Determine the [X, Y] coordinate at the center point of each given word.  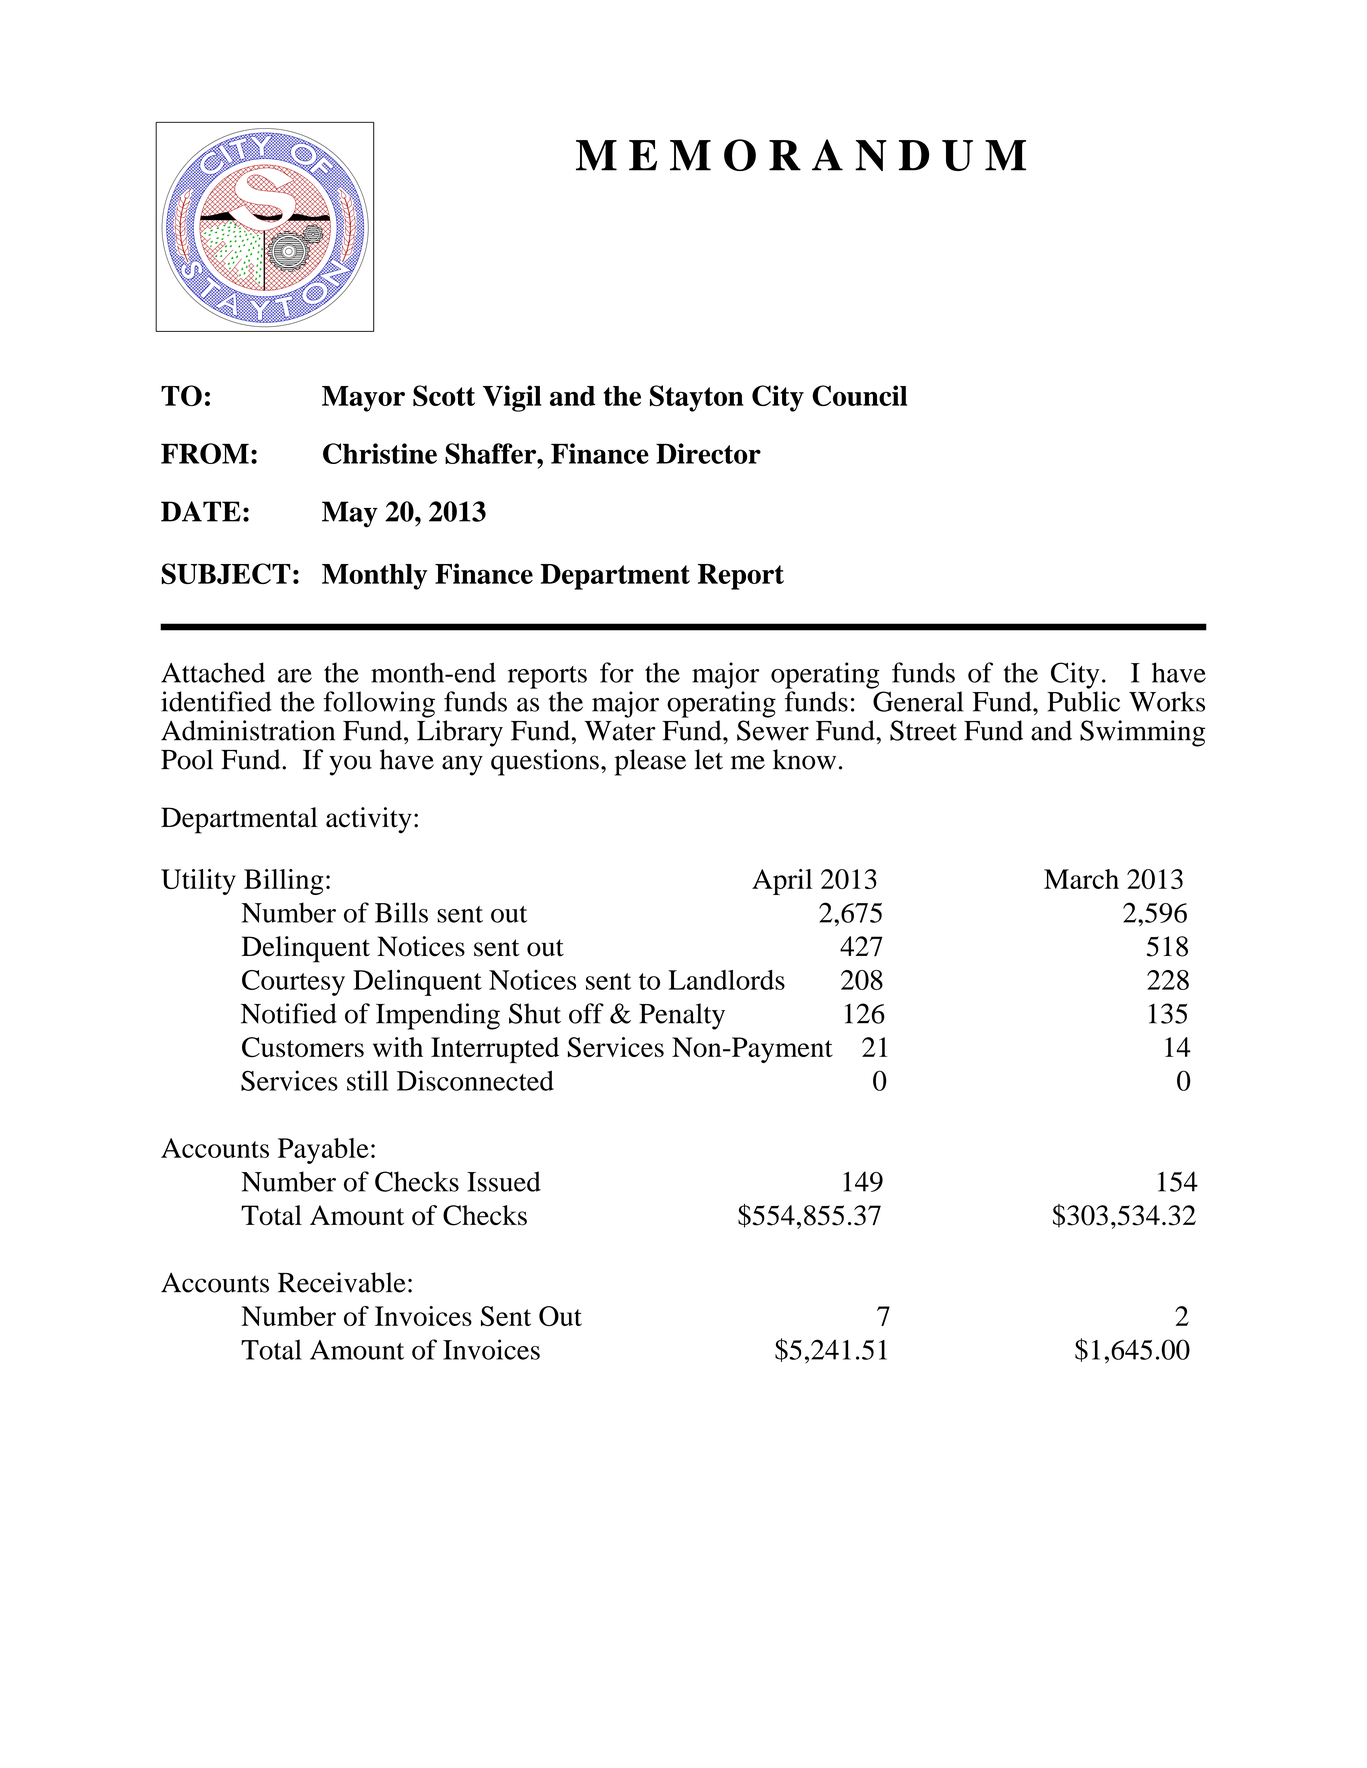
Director [708, 453]
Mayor [363, 399]
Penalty [682, 1016]
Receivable [342, 1282]
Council [859, 395]
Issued [504, 1181]
